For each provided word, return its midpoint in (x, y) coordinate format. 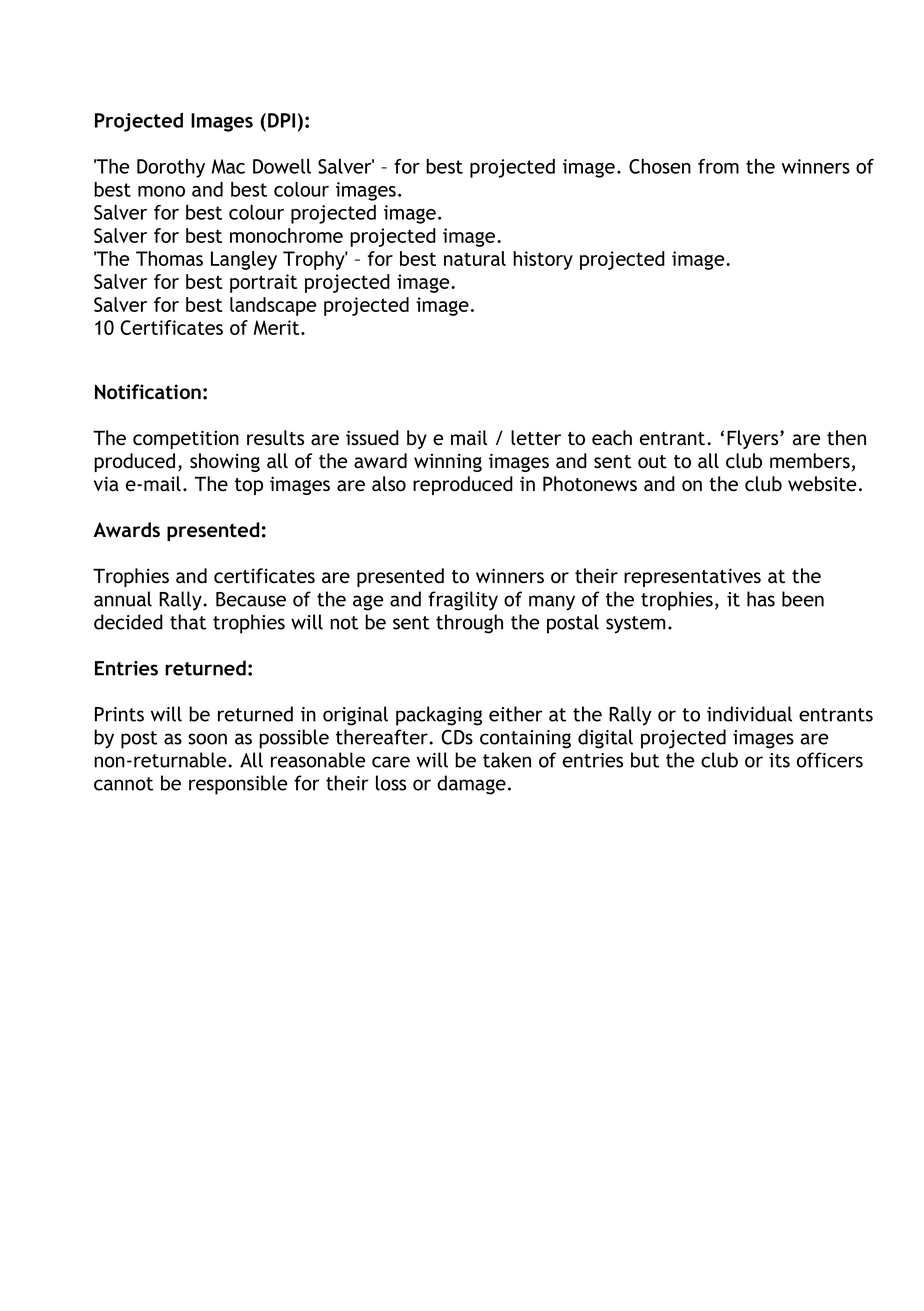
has (761, 599)
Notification (148, 392)
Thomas (169, 258)
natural (475, 258)
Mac (228, 166)
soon (207, 739)
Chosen (660, 166)
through (469, 624)
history (543, 260)
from (718, 166)
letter (536, 438)
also (389, 484)
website (822, 484)
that (188, 622)
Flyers (754, 439)
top (249, 486)
